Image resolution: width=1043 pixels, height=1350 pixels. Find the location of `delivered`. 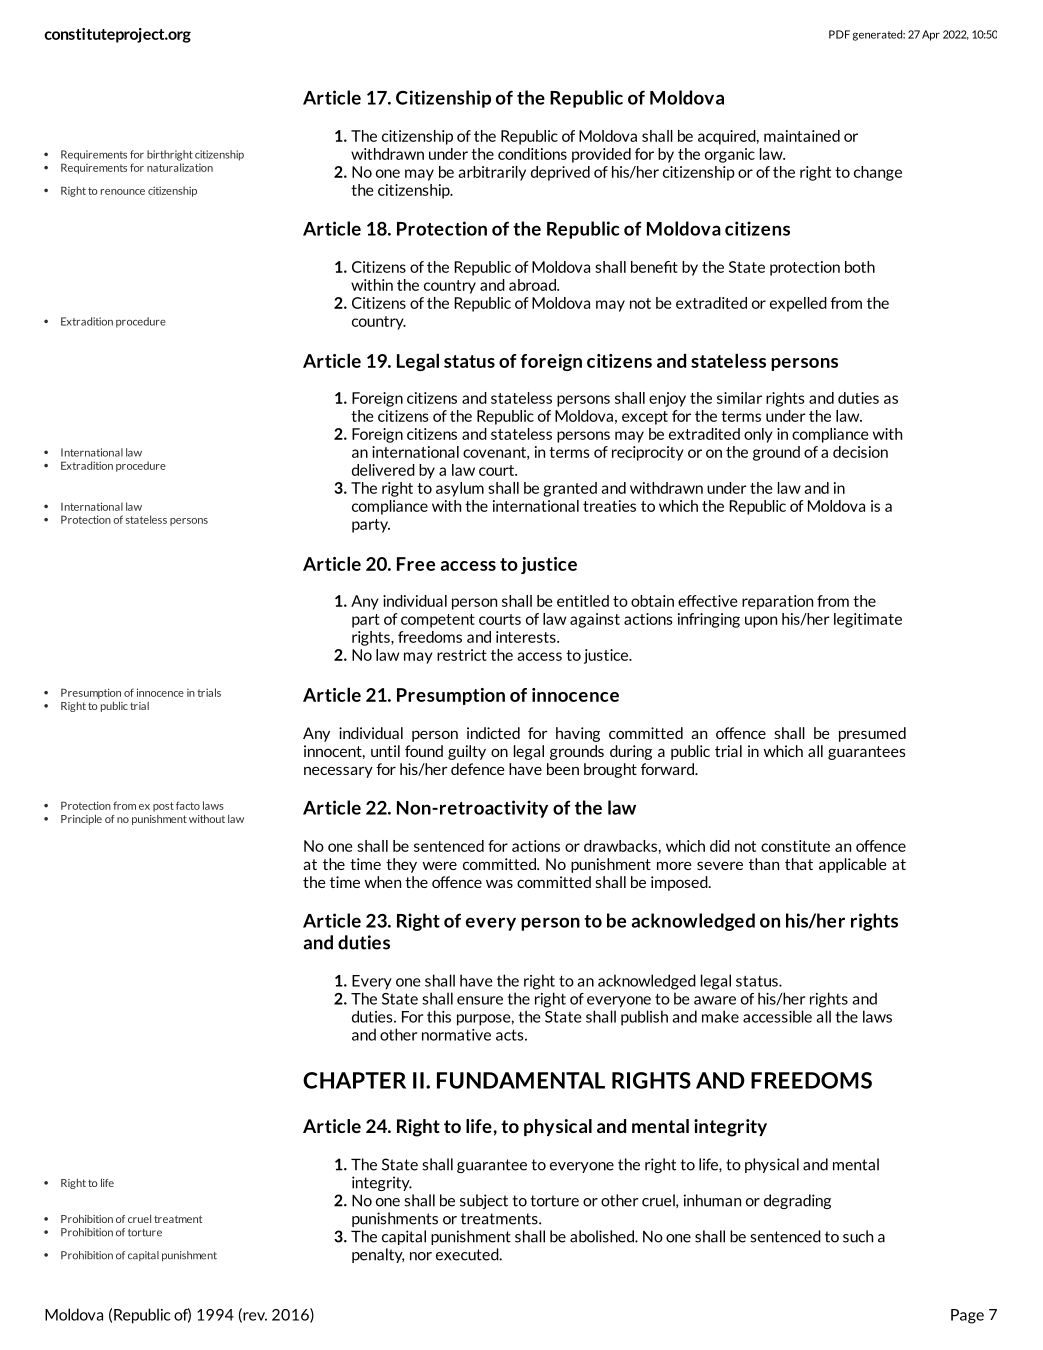

delivered is located at coordinates (383, 470).
